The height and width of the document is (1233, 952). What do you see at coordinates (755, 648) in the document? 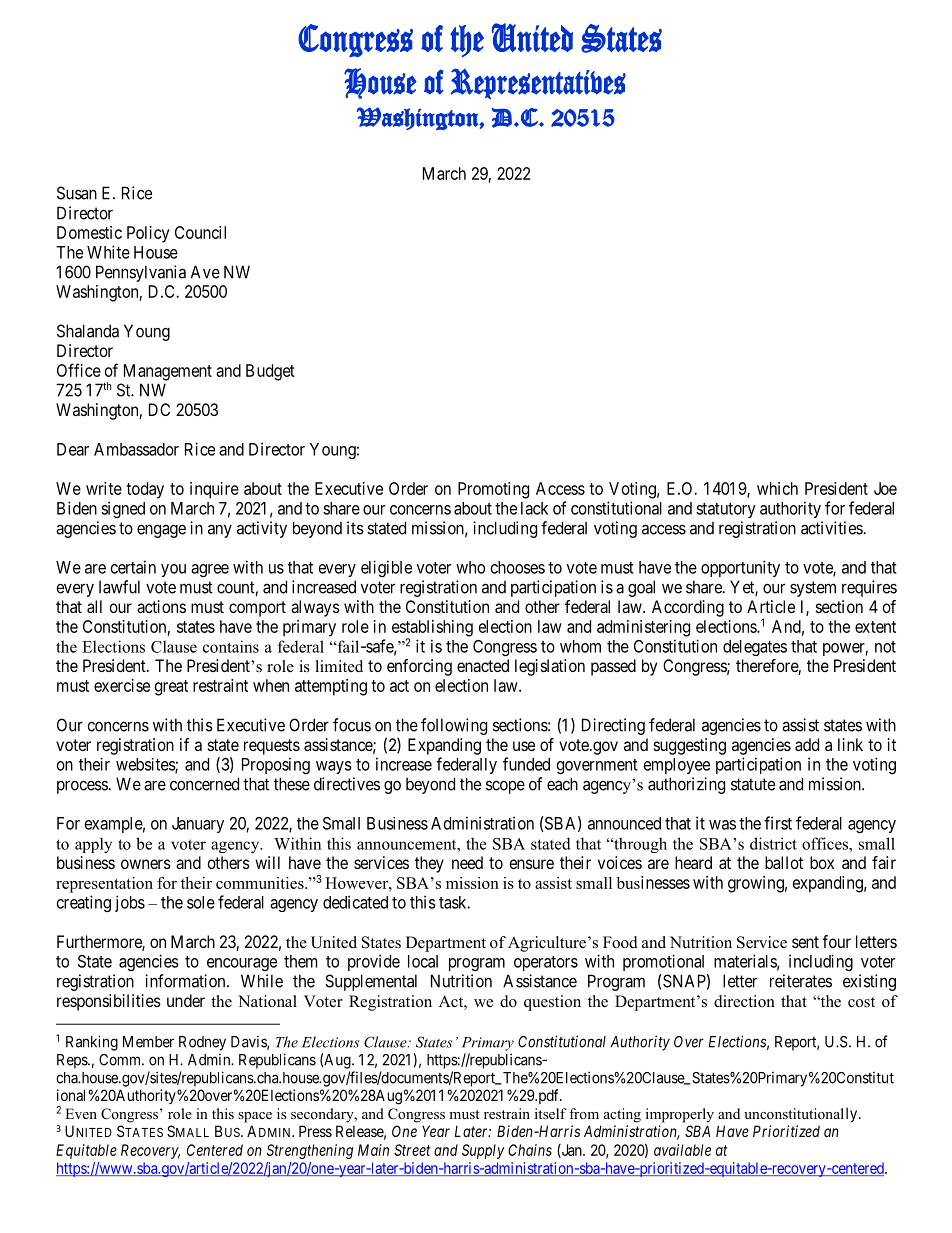
I see `delegates` at bounding box center [755, 648].
